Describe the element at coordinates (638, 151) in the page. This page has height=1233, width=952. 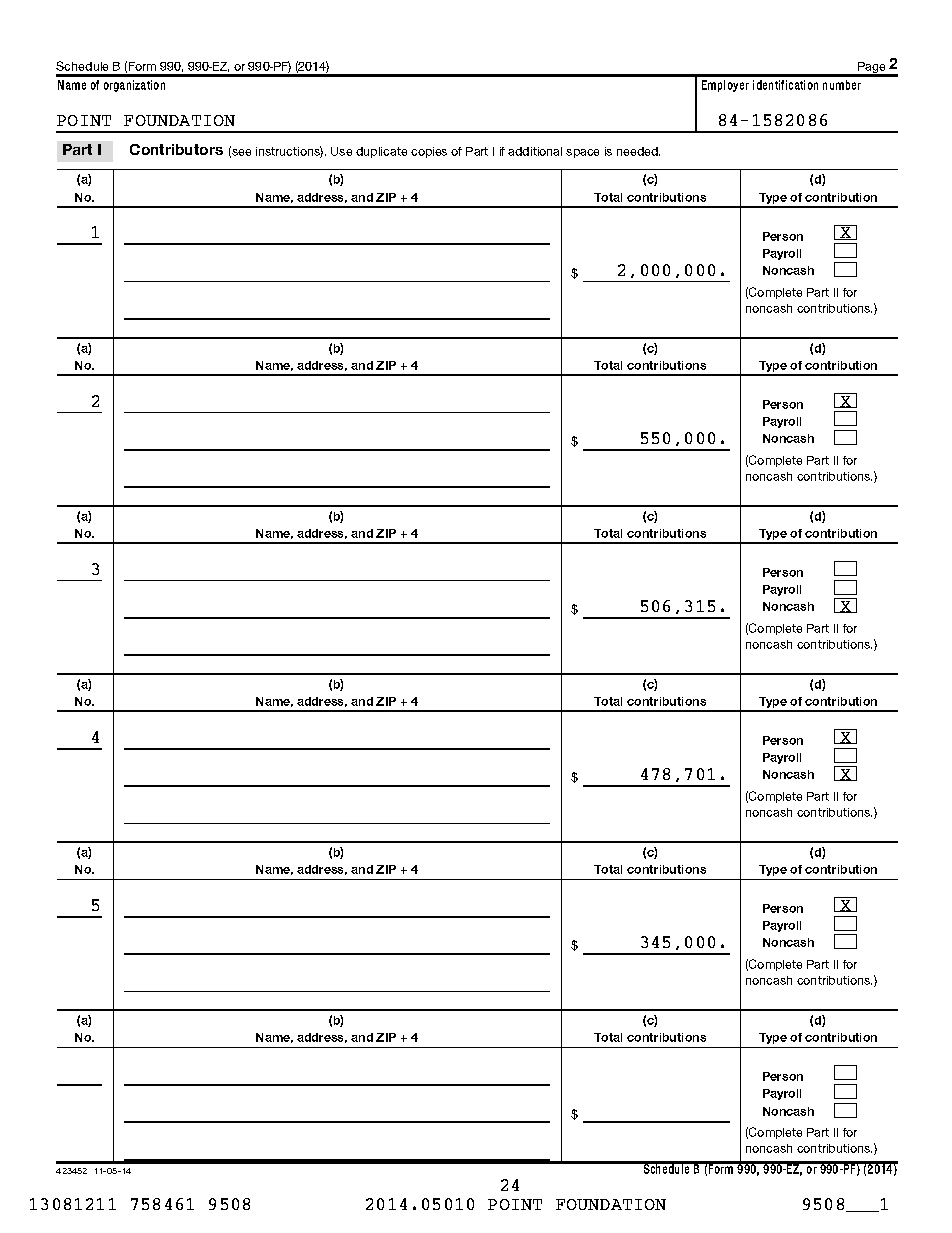
I see `needed` at that location.
